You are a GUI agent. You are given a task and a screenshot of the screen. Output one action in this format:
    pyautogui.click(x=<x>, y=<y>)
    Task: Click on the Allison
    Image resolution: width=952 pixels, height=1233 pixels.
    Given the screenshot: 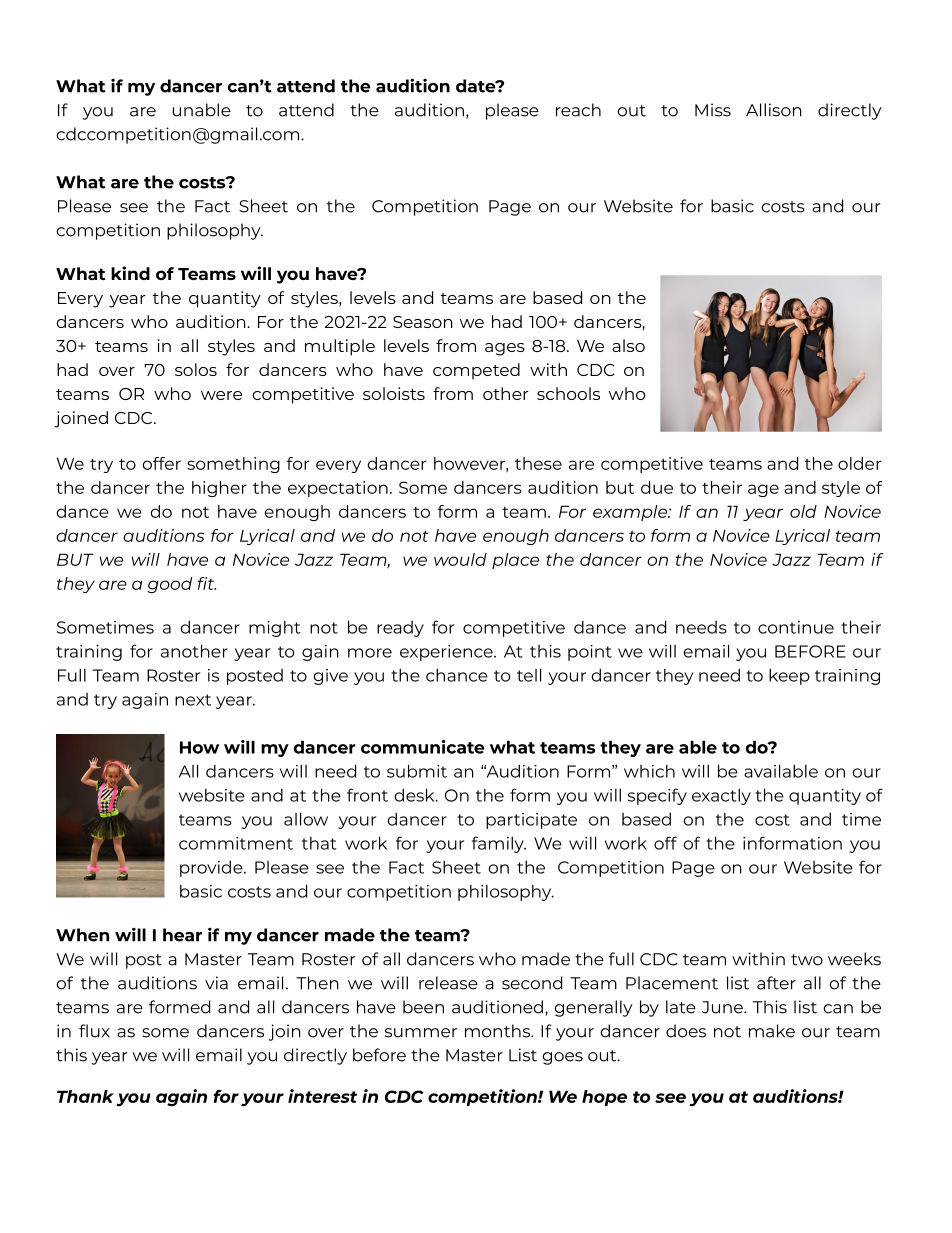 What is the action you would take?
    pyautogui.click(x=774, y=110)
